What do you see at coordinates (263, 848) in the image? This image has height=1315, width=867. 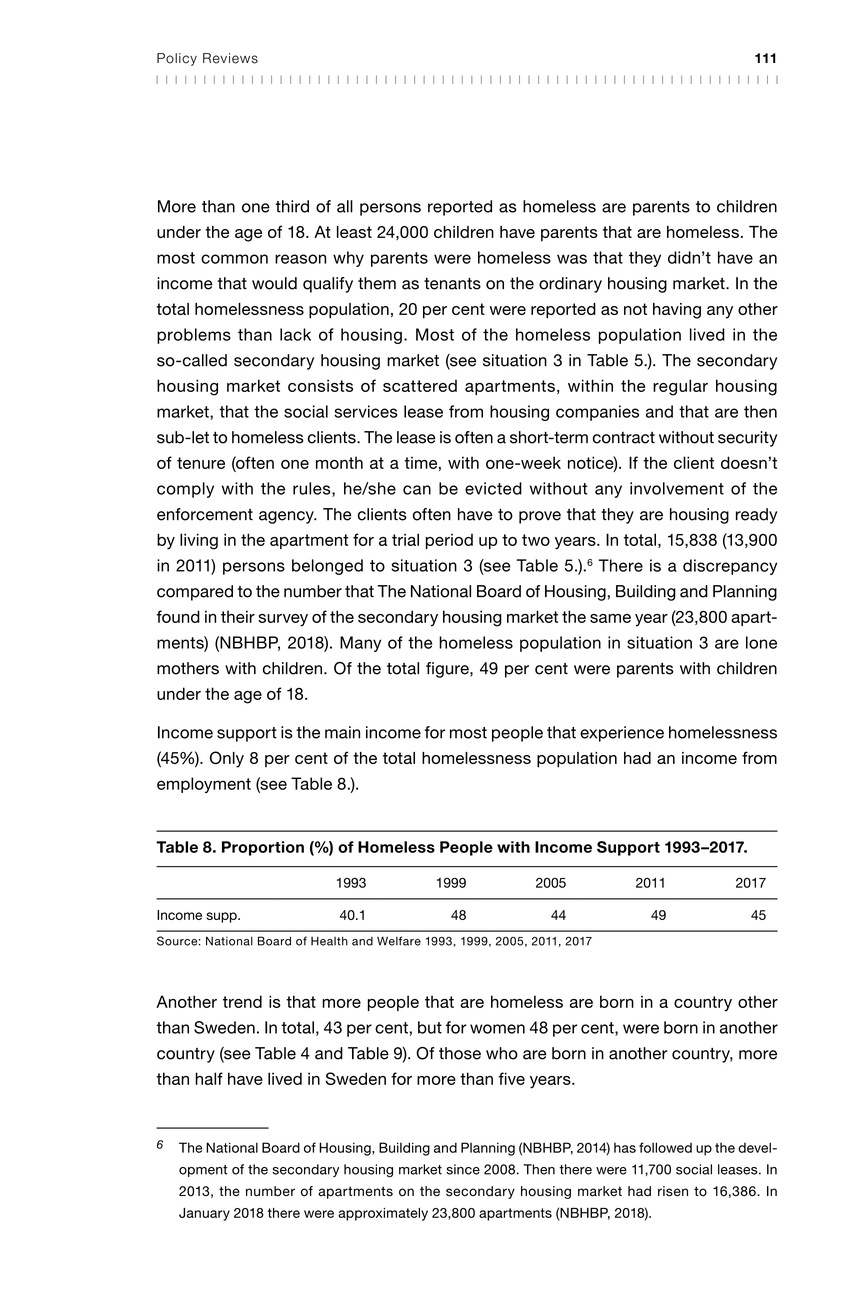 I see `Proportion` at bounding box center [263, 848].
